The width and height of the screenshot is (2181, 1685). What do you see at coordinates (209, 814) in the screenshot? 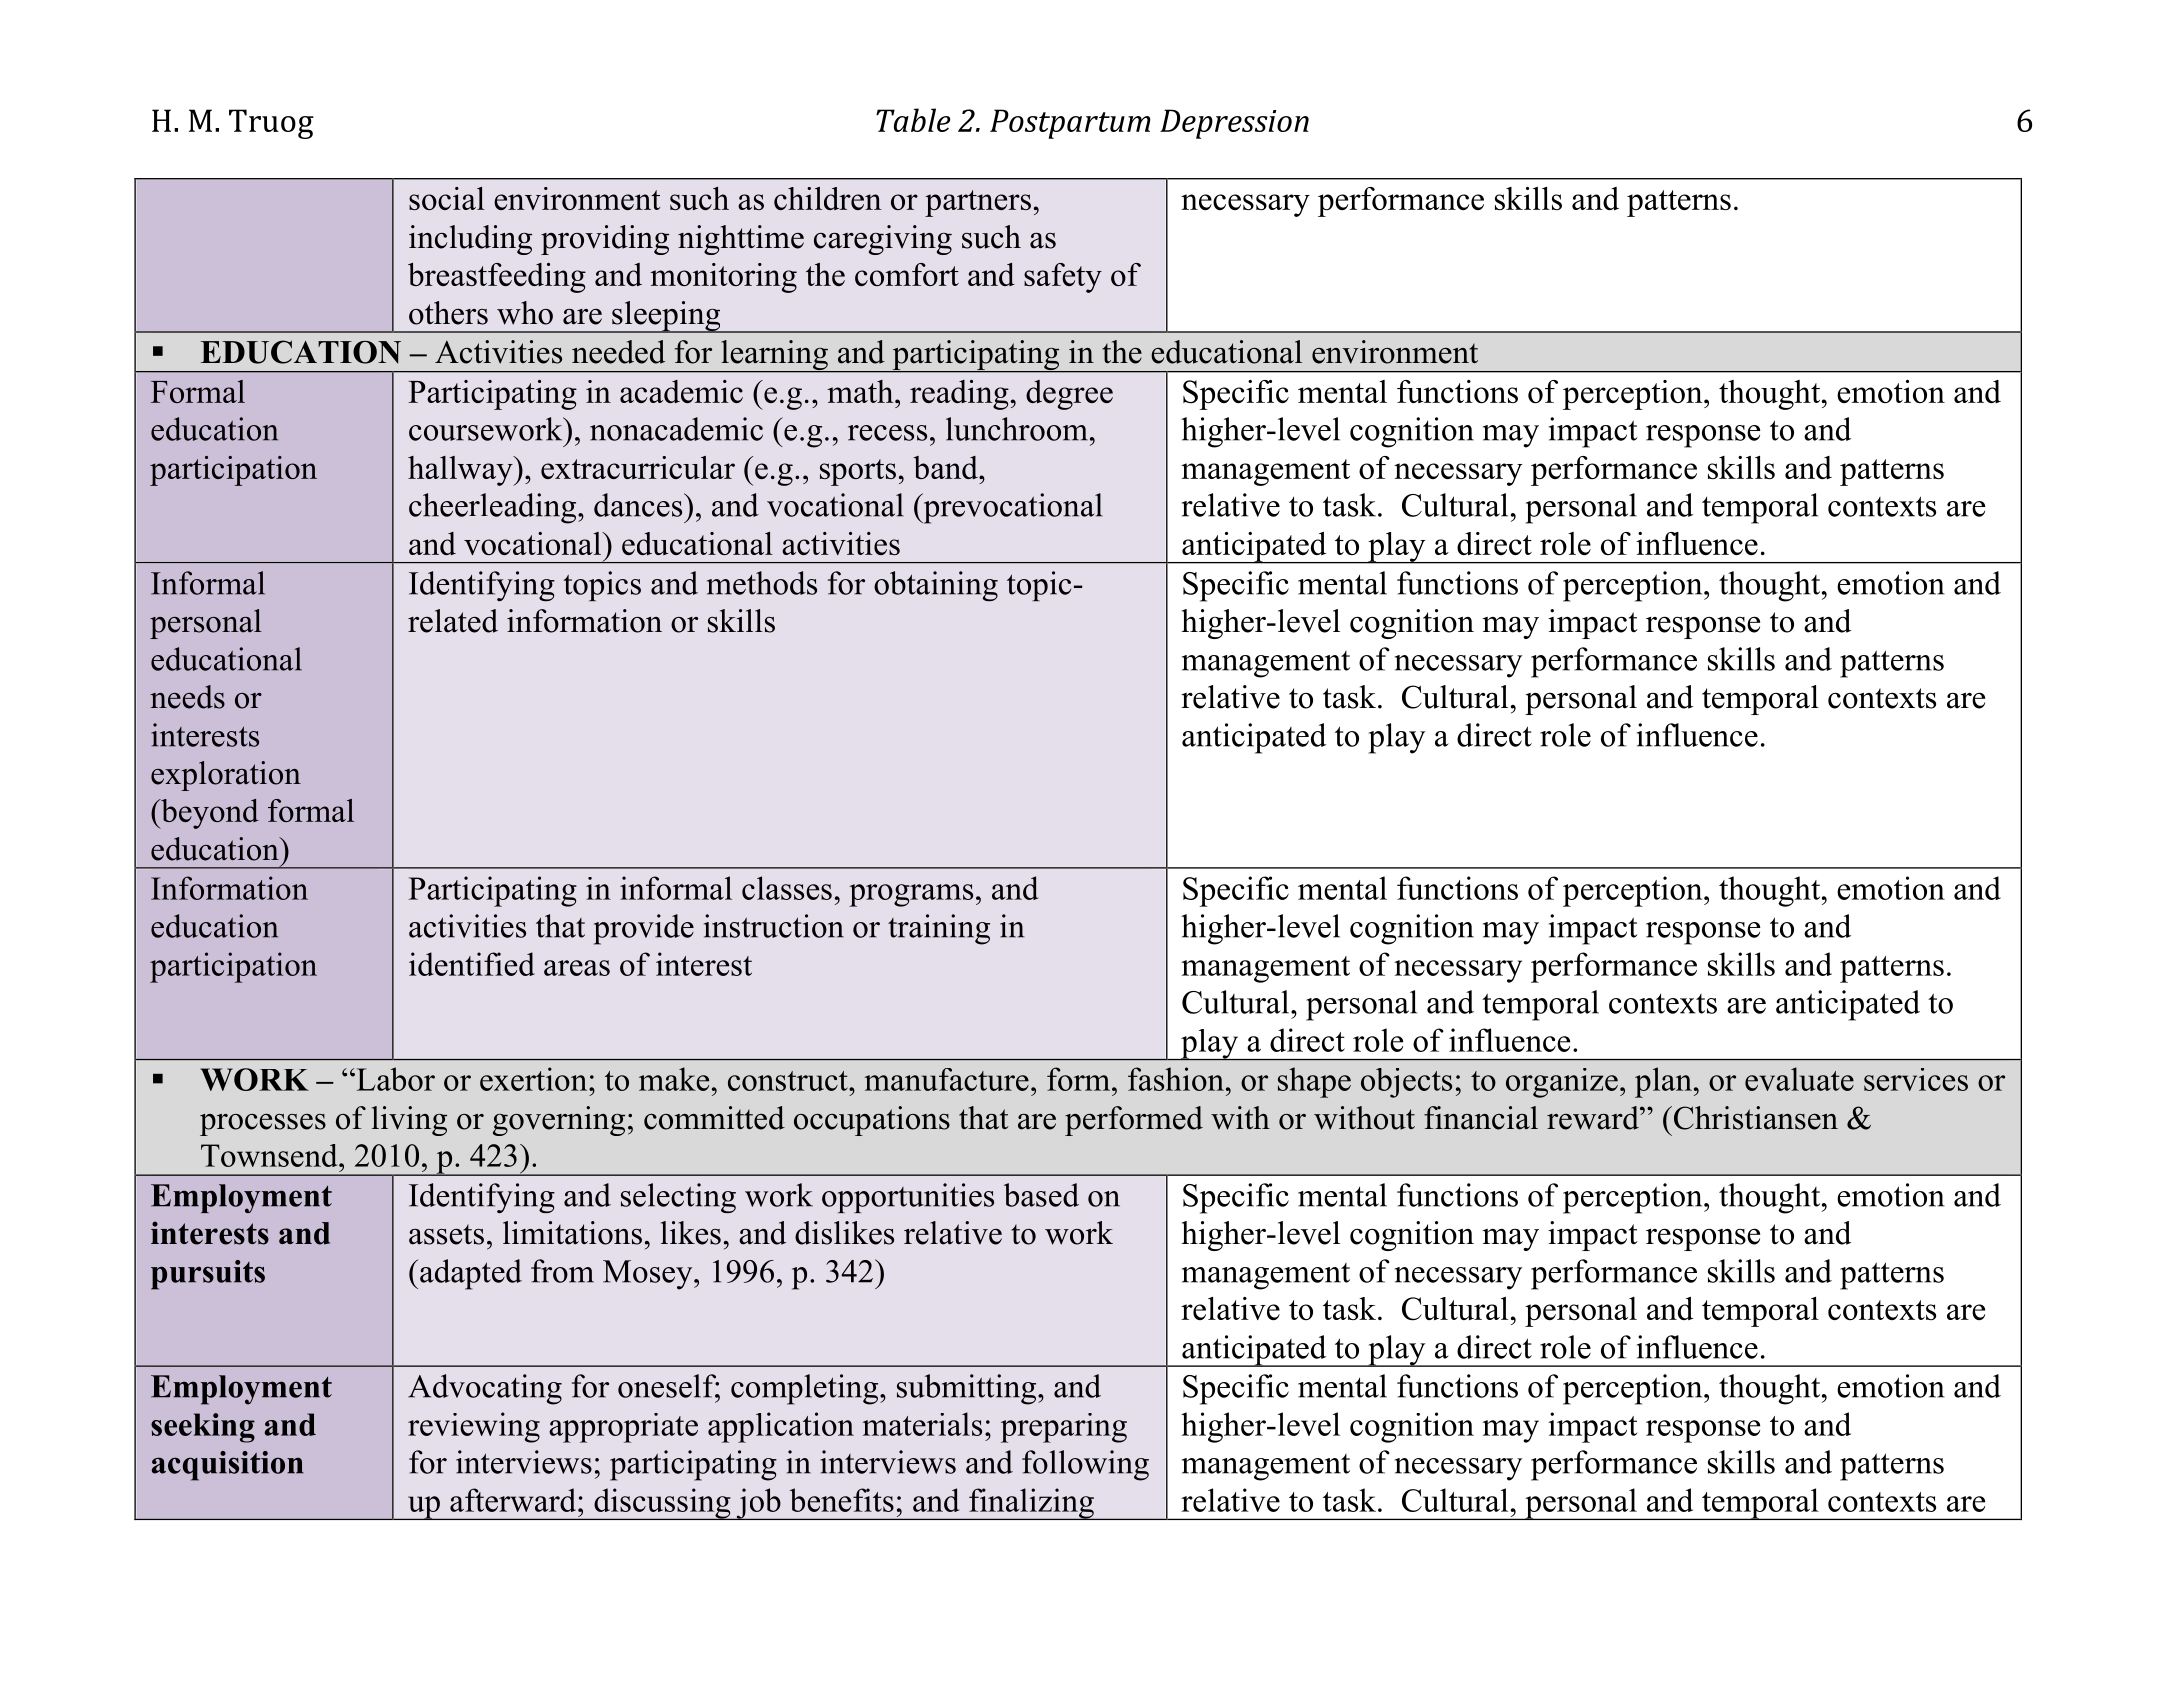
I see `beyond` at bounding box center [209, 814].
